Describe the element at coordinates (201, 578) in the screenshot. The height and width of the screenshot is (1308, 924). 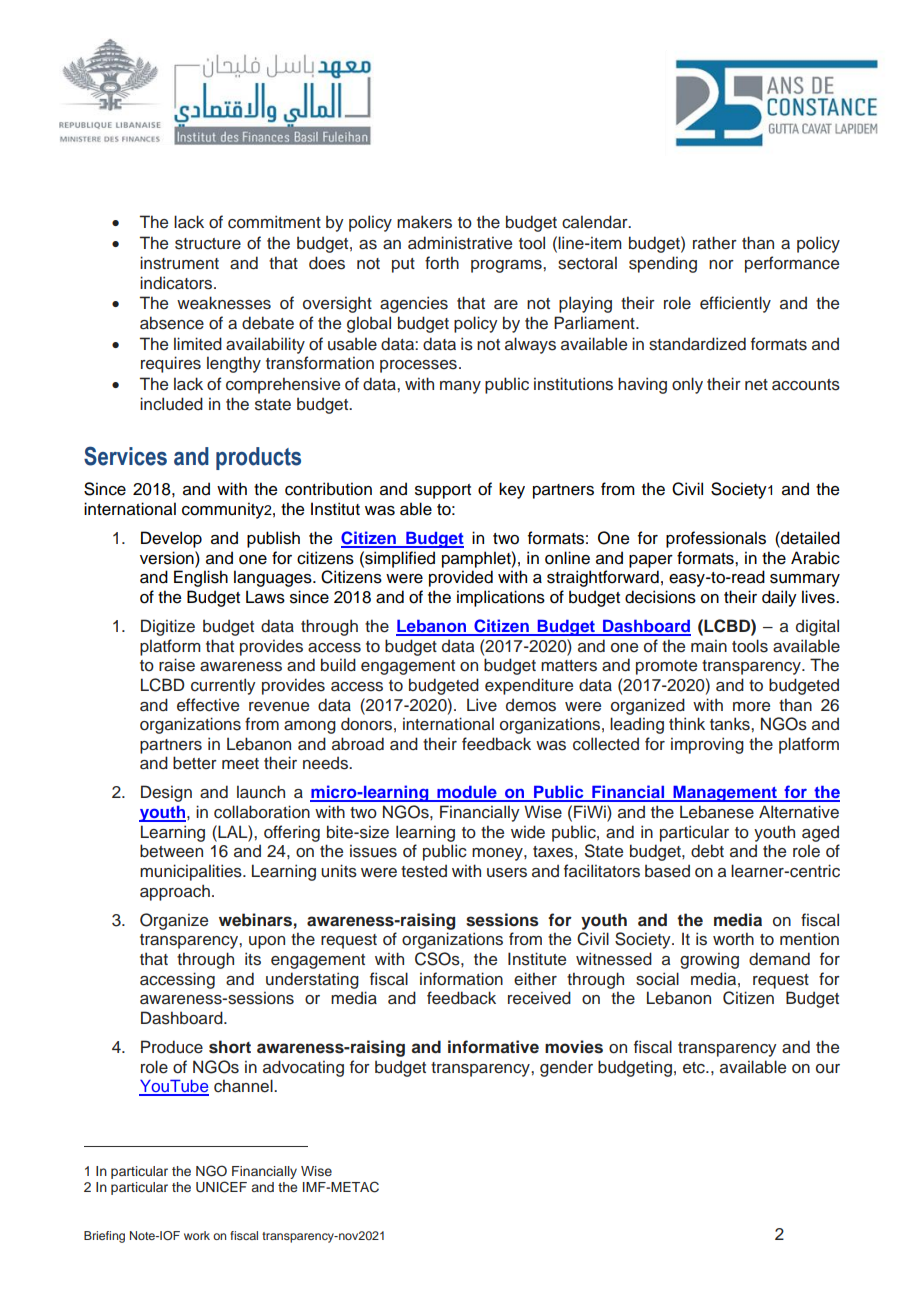
I see `English` at that location.
